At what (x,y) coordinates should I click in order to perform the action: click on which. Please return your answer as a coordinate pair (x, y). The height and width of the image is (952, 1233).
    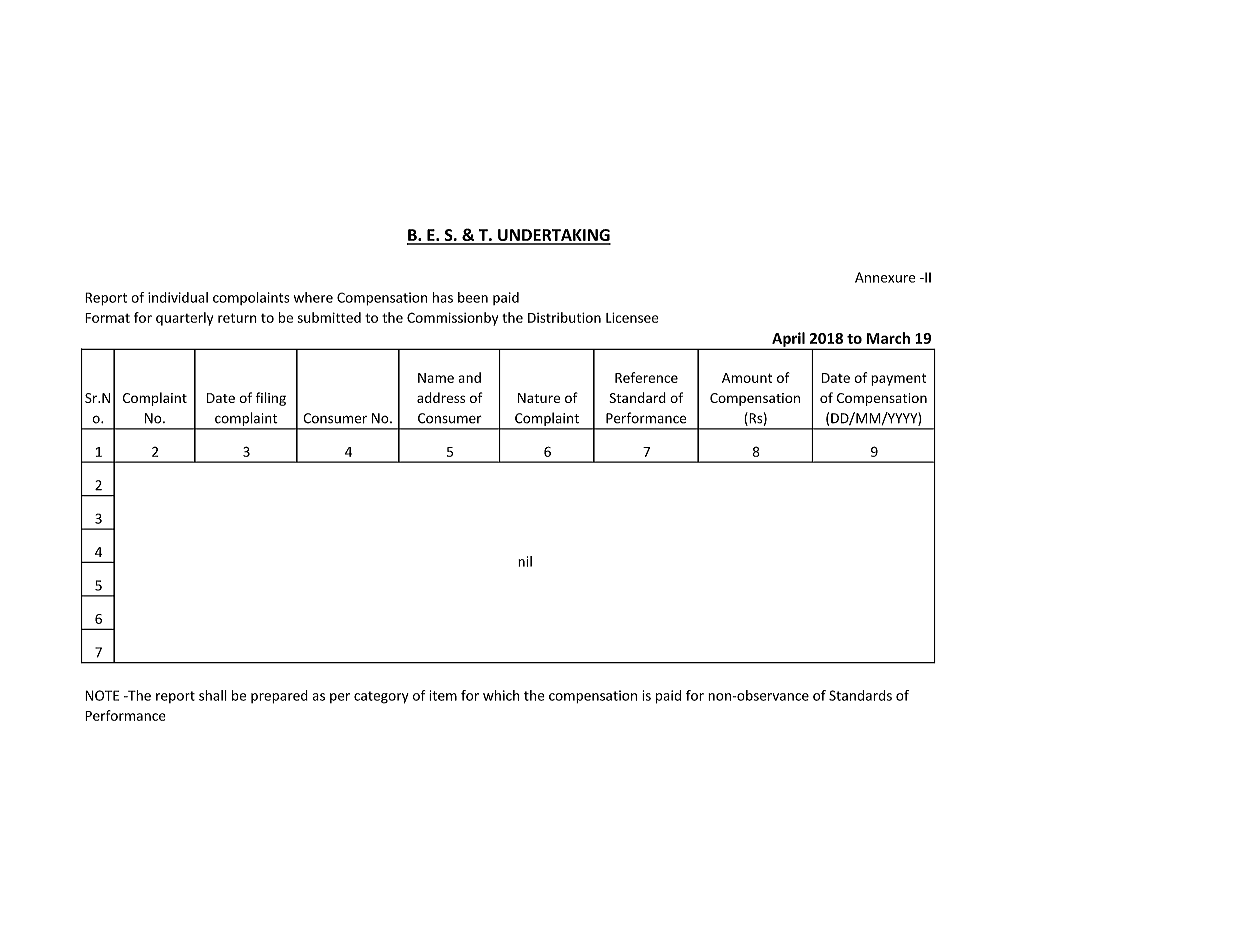
    Looking at the image, I should click on (501, 695).
